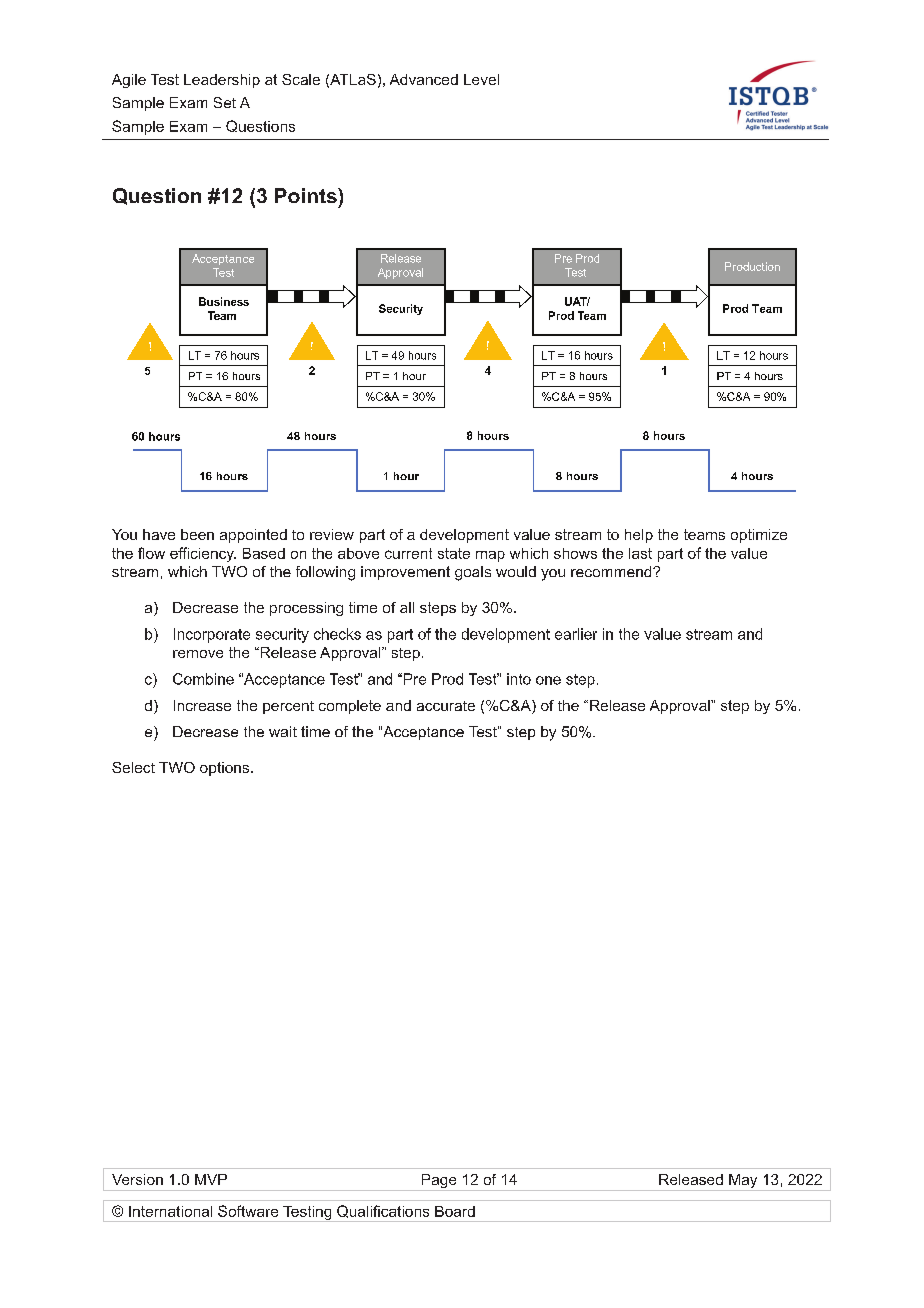 The image size is (924, 1308). I want to click on Page, so click(439, 1182).
